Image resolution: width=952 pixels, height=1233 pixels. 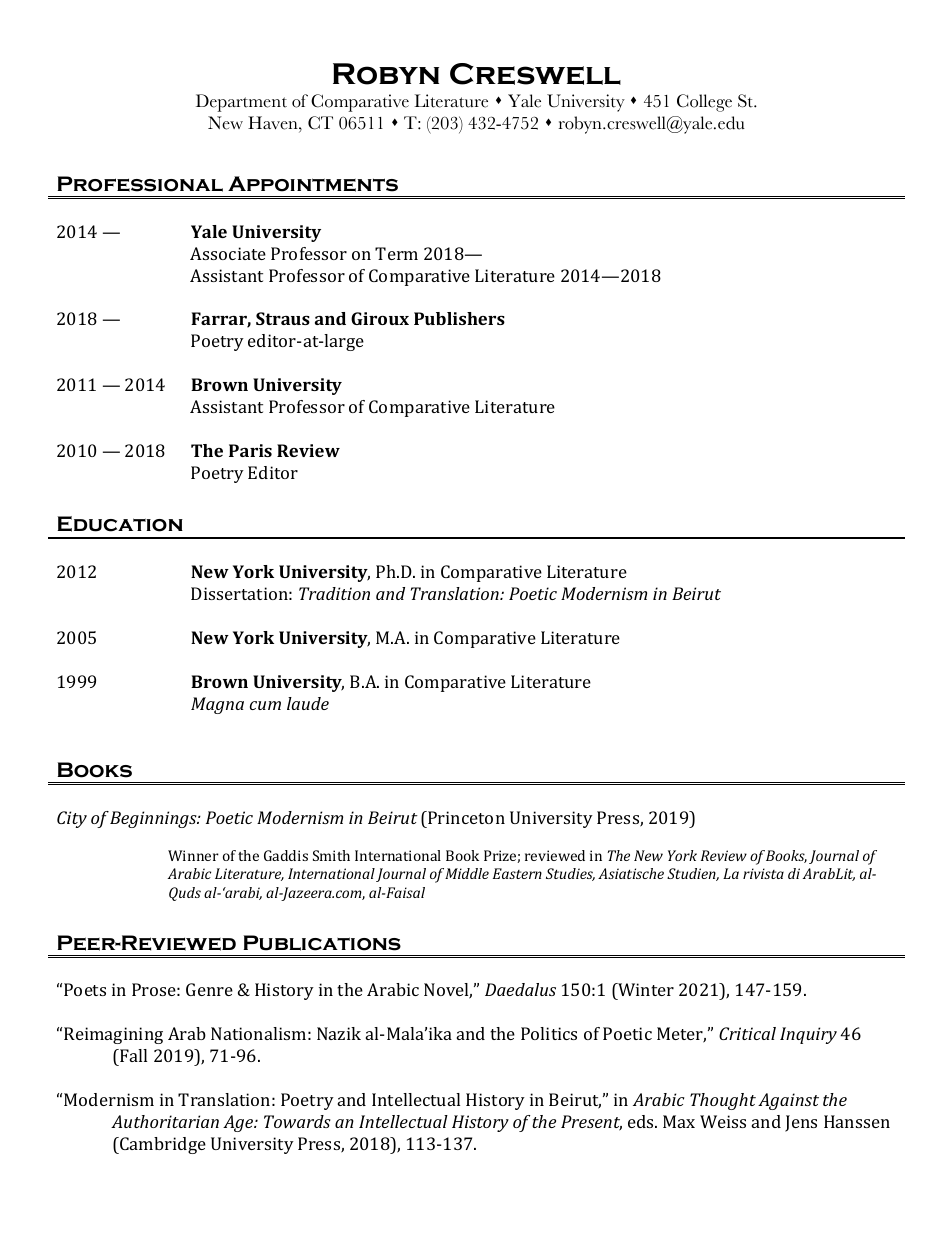 I want to click on Studies, so click(x=570, y=874).
